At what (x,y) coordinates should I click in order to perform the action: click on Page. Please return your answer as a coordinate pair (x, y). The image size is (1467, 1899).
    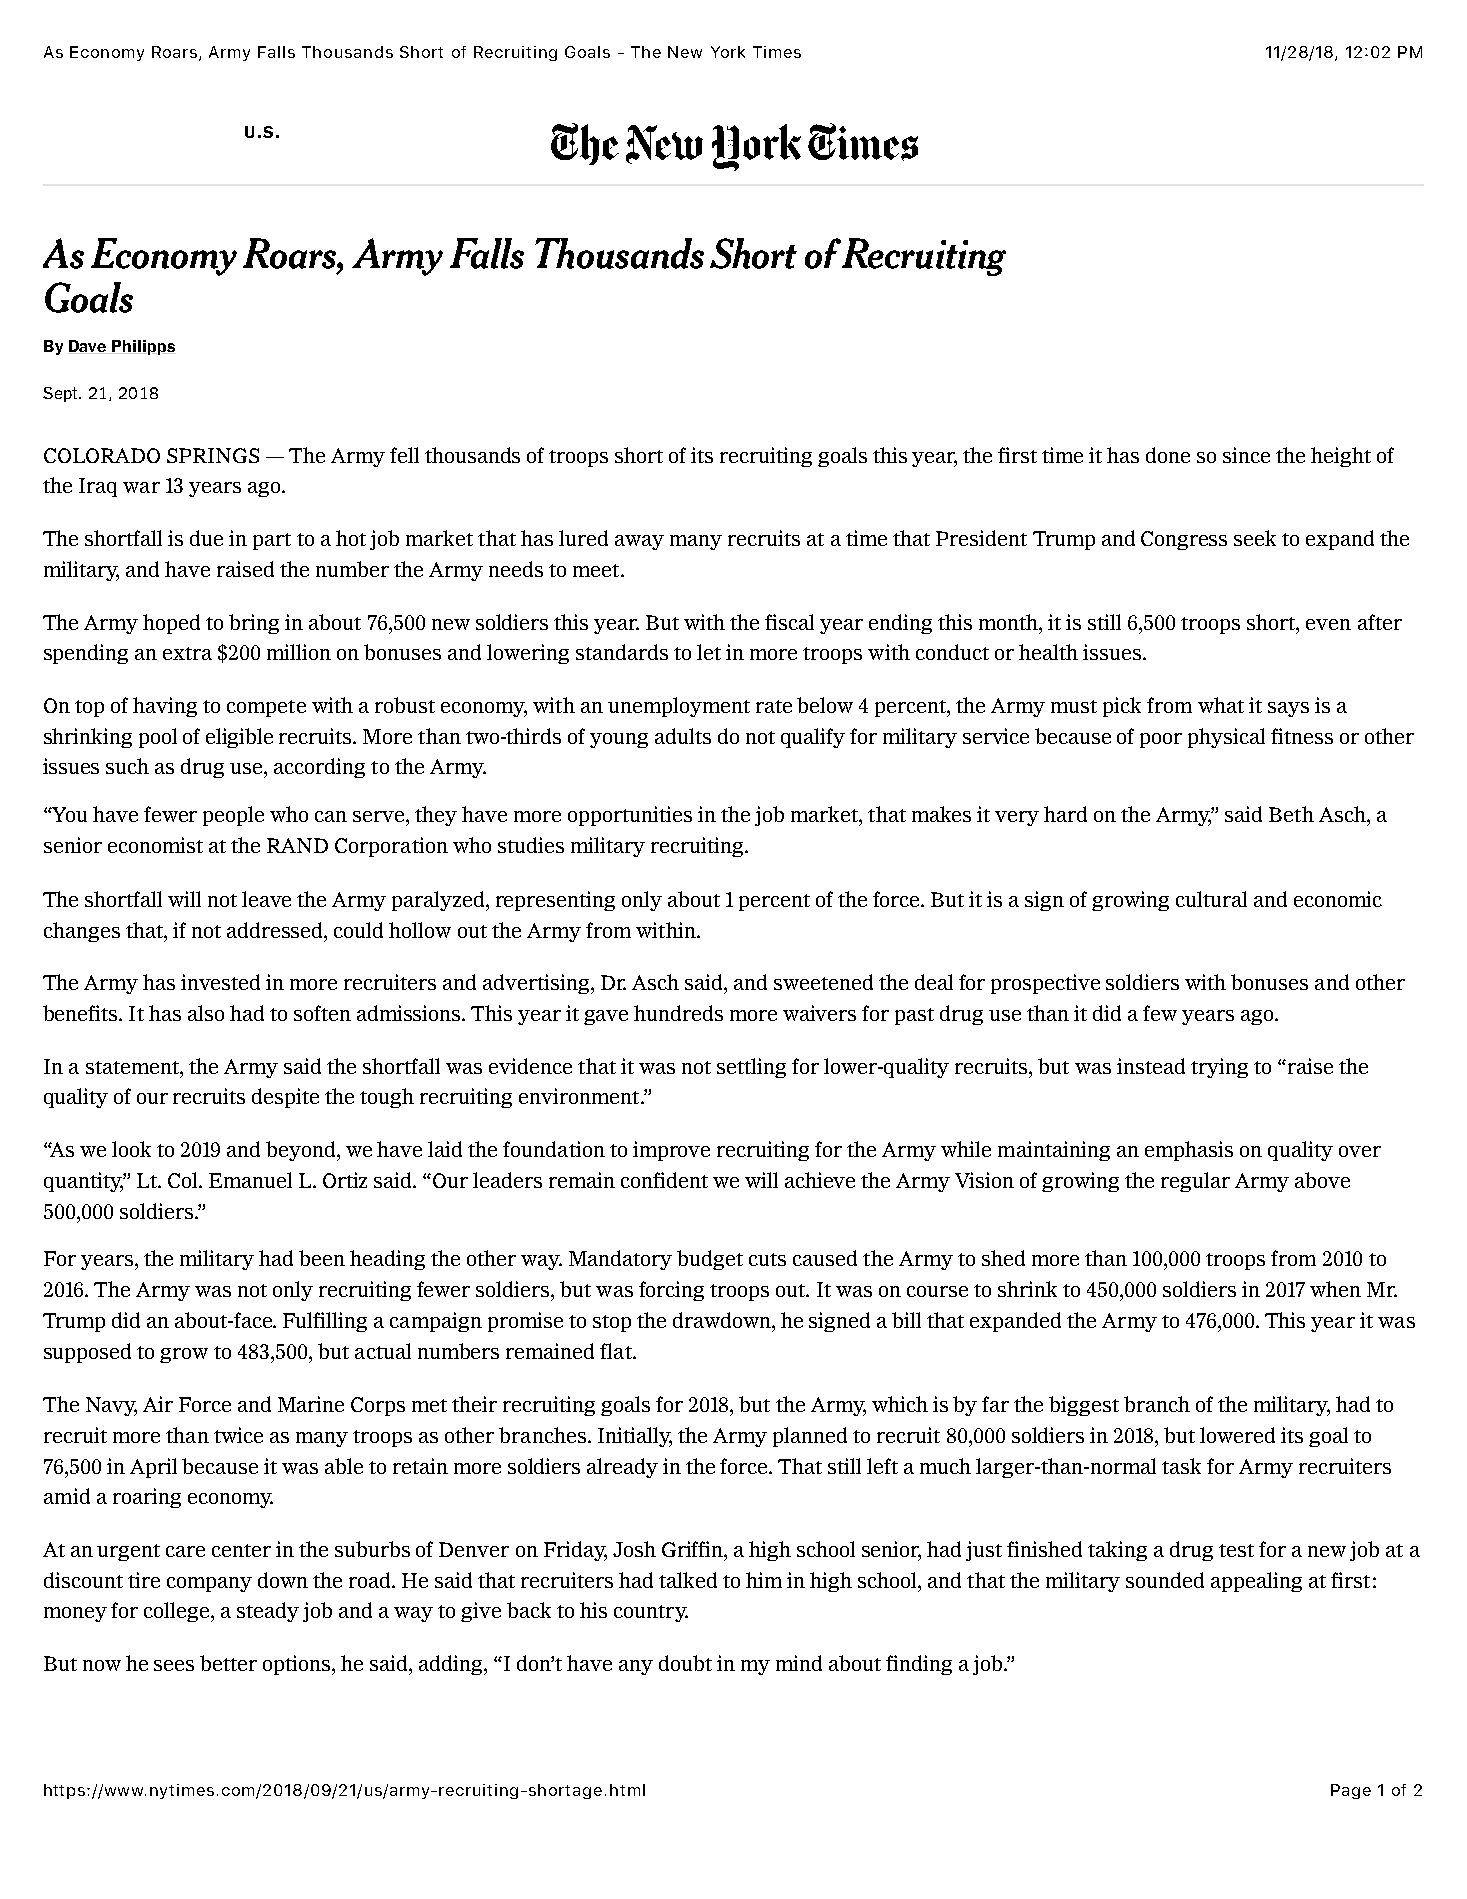
    Looking at the image, I should click on (1351, 1791).
